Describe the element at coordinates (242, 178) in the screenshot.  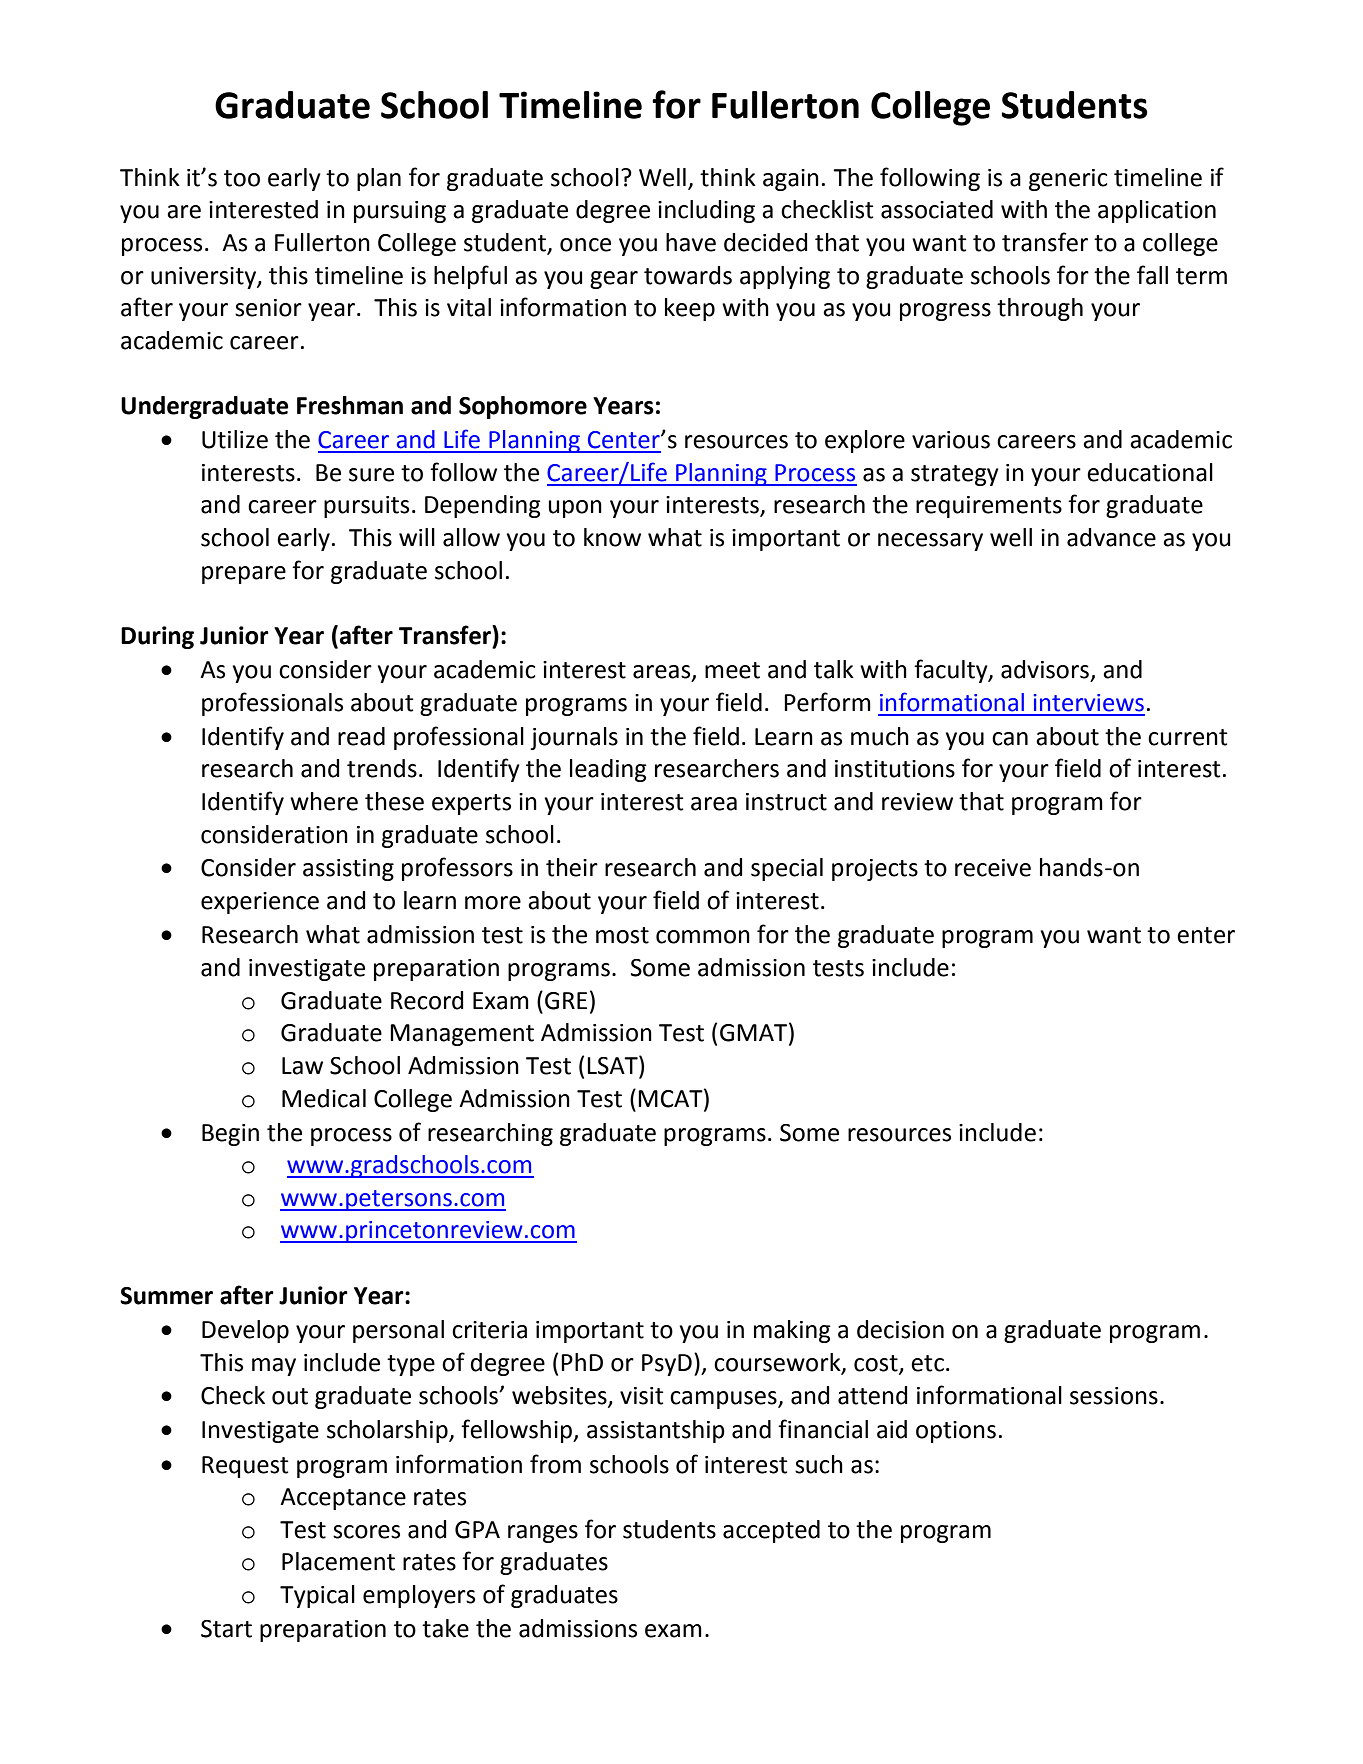
I see `too` at that location.
